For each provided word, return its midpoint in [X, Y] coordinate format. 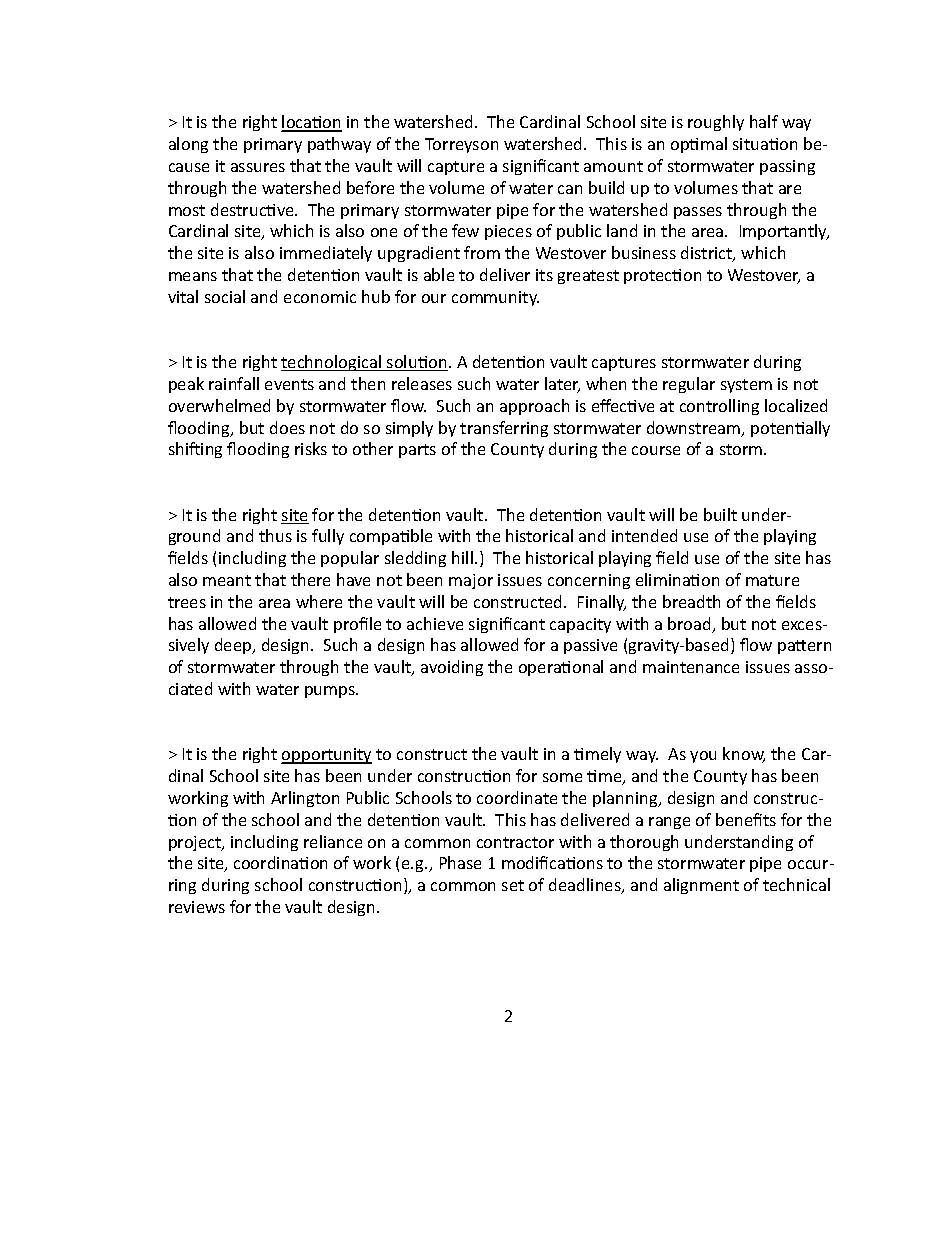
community [495, 298]
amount [613, 166]
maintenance [691, 667]
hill [464, 557]
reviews [197, 907]
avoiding [452, 668]
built [720, 514]
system [746, 386]
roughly [716, 123]
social [225, 296]
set [513, 885]
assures [258, 167]
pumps [331, 692]
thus [275, 535]
